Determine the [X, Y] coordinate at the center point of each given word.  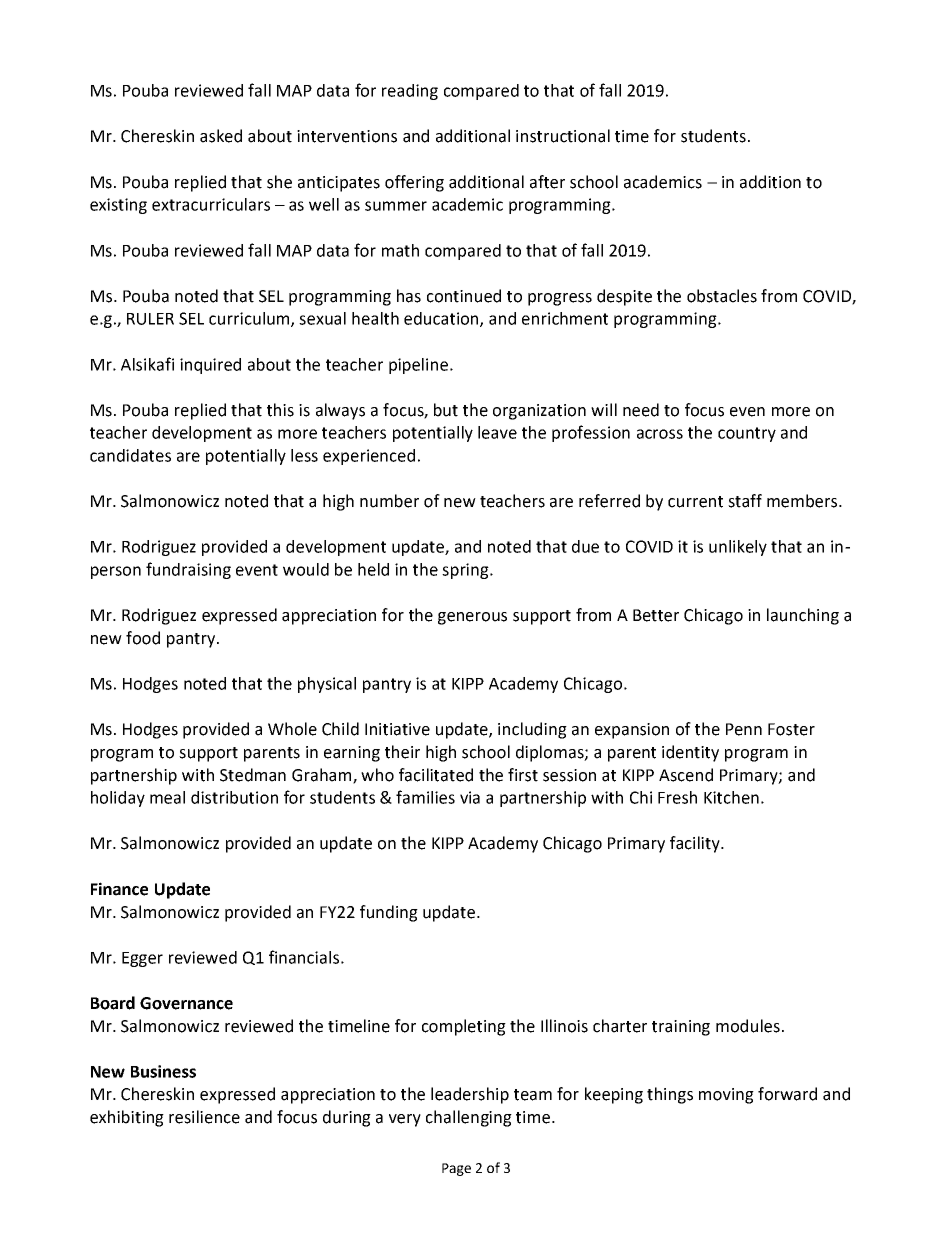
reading [410, 92]
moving [726, 1096]
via [470, 797]
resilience [204, 1117]
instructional [563, 136]
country [747, 434]
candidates [130, 455]
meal [167, 797]
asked [221, 136]
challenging [469, 1118]
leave [497, 432]
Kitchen [731, 797]
